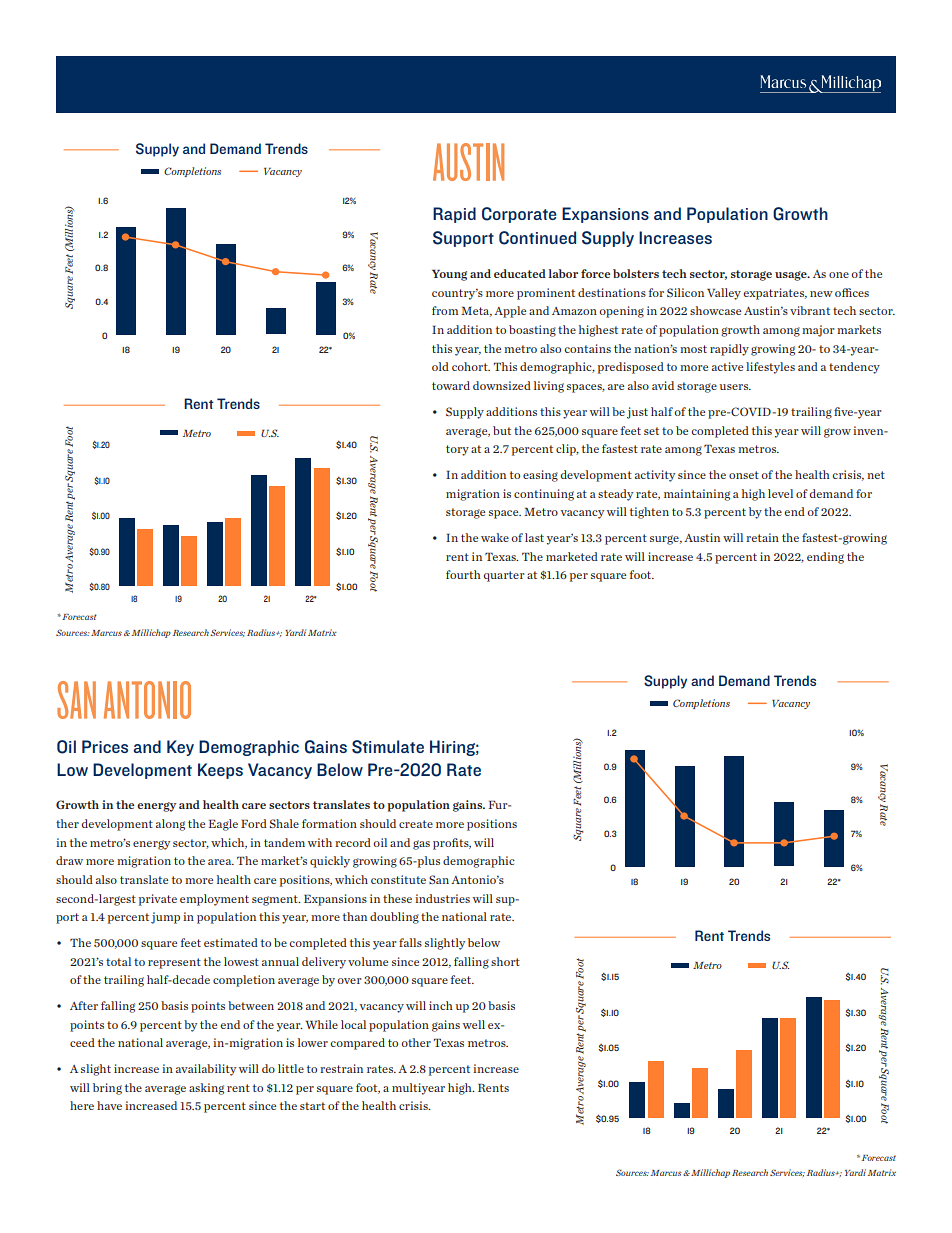  Describe the element at coordinates (792, 276) in the document. I see `usage` at that location.
